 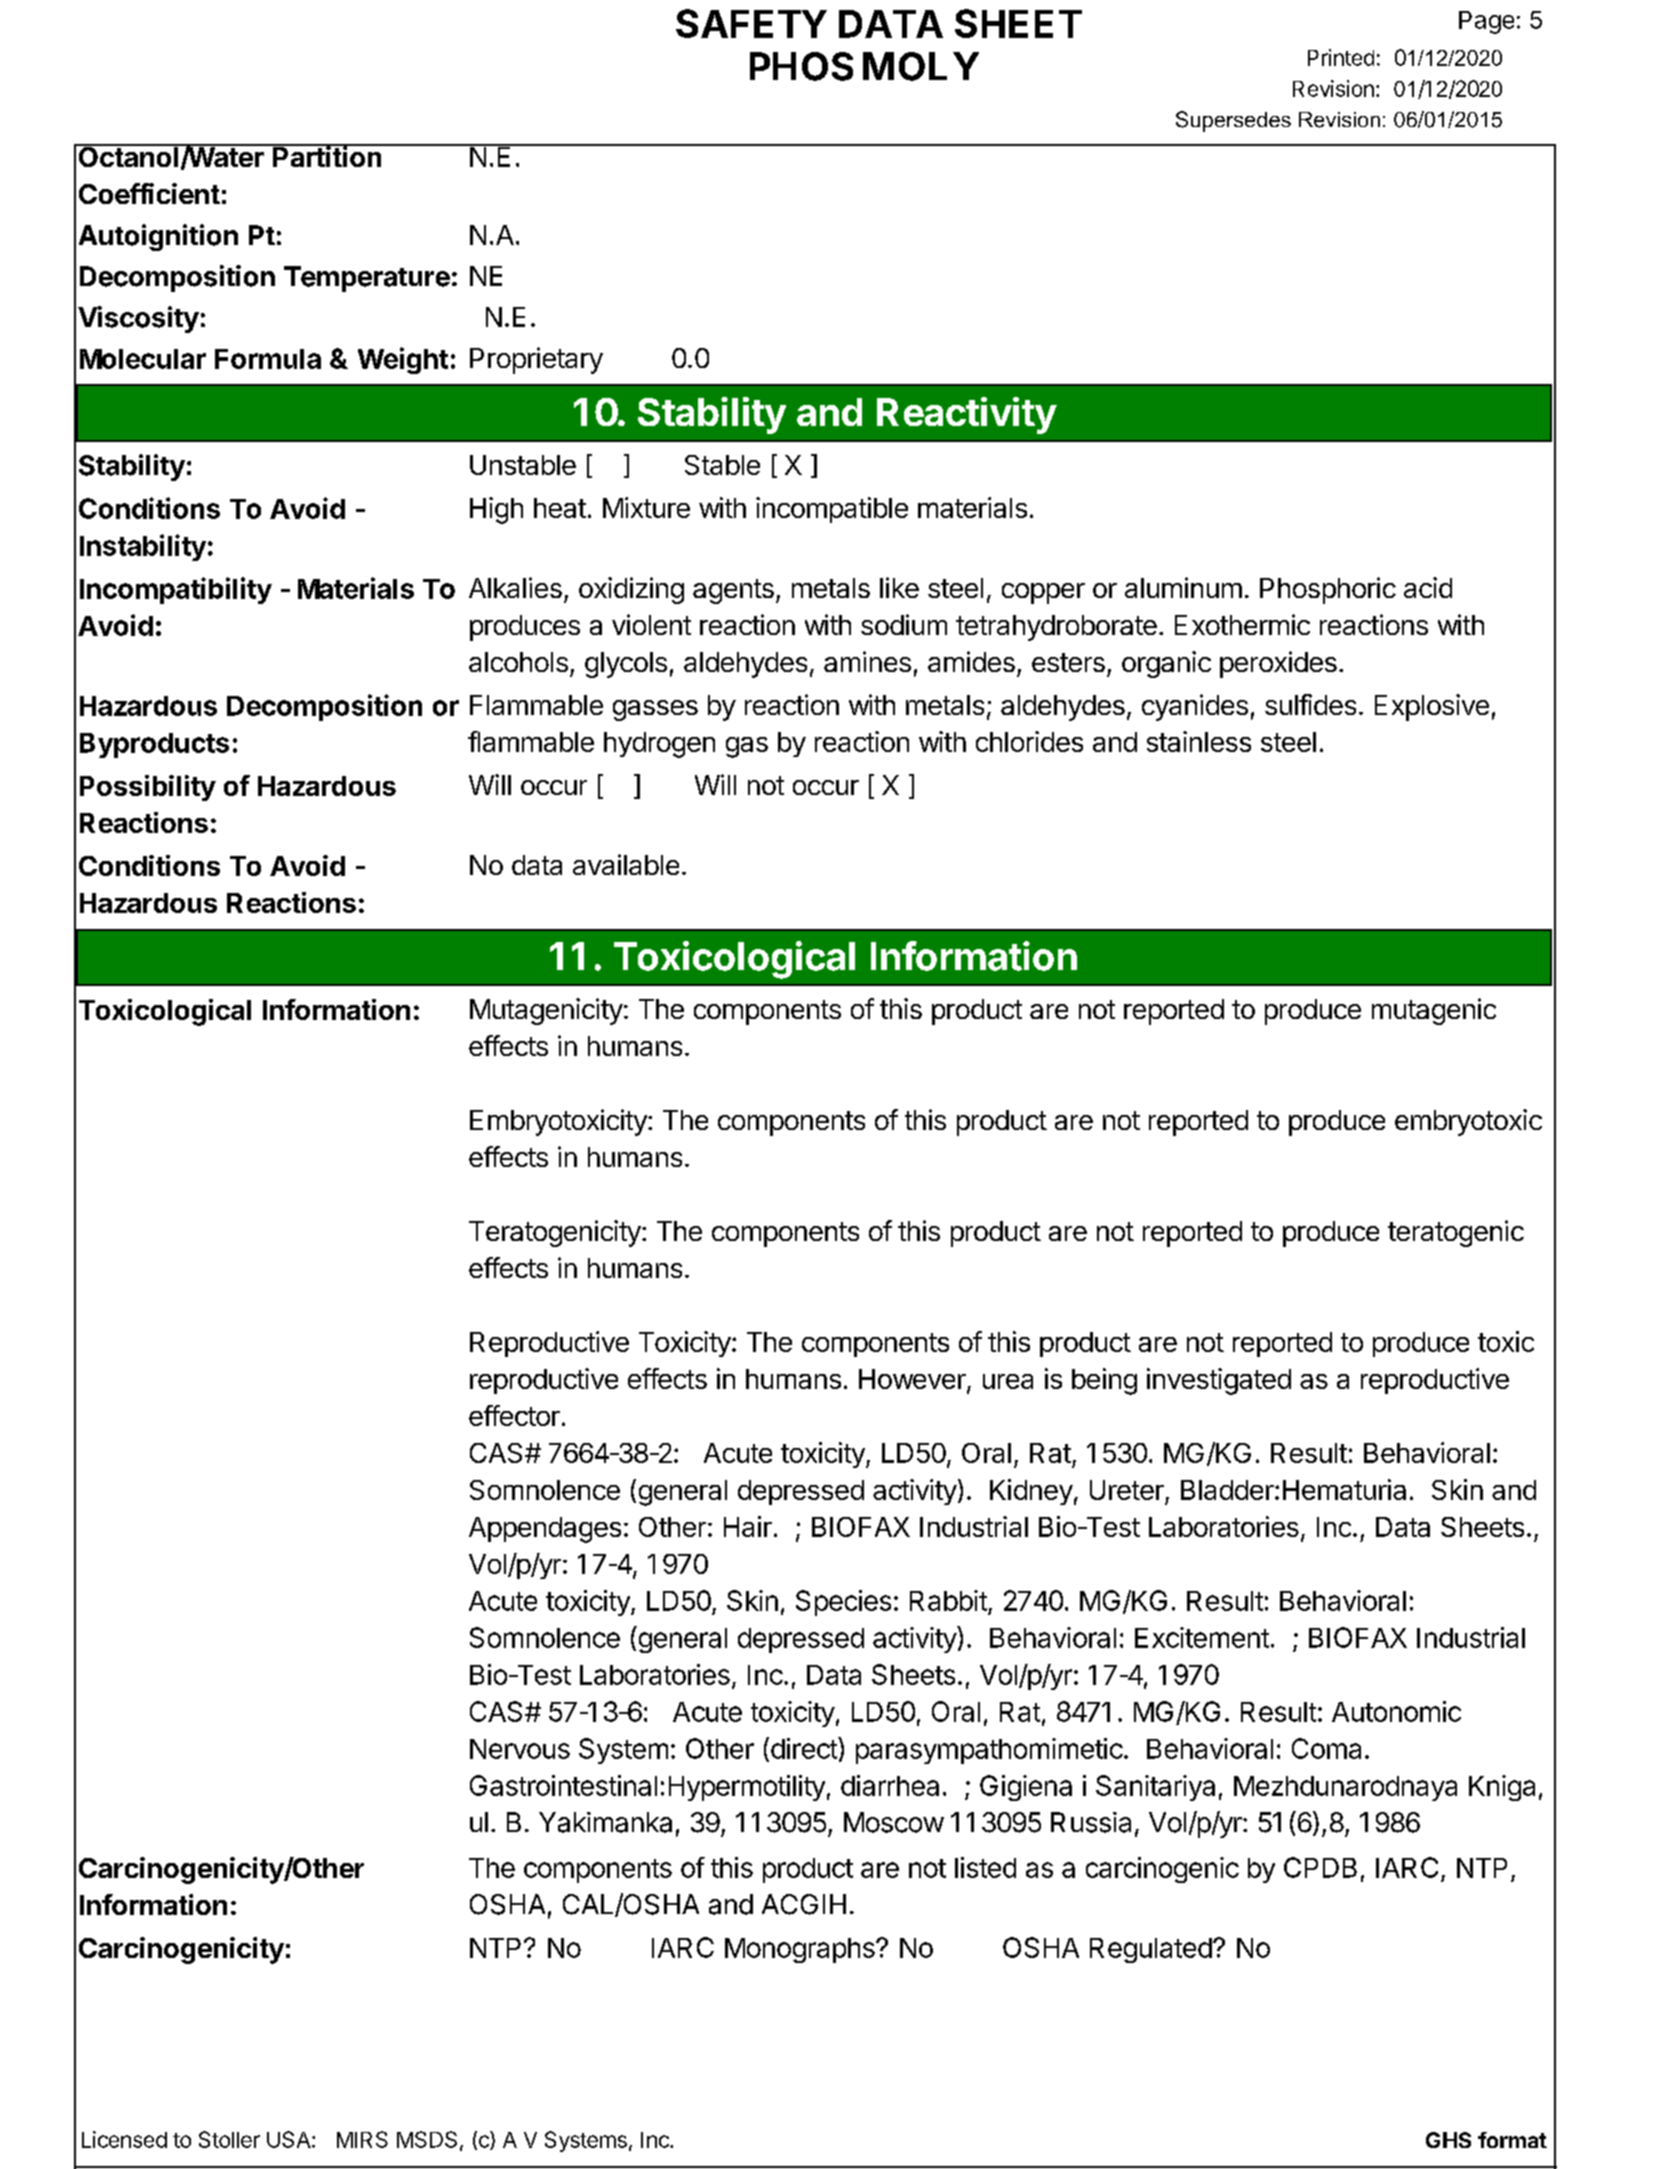 I want to click on GHS, so click(x=1448, y=2140).
